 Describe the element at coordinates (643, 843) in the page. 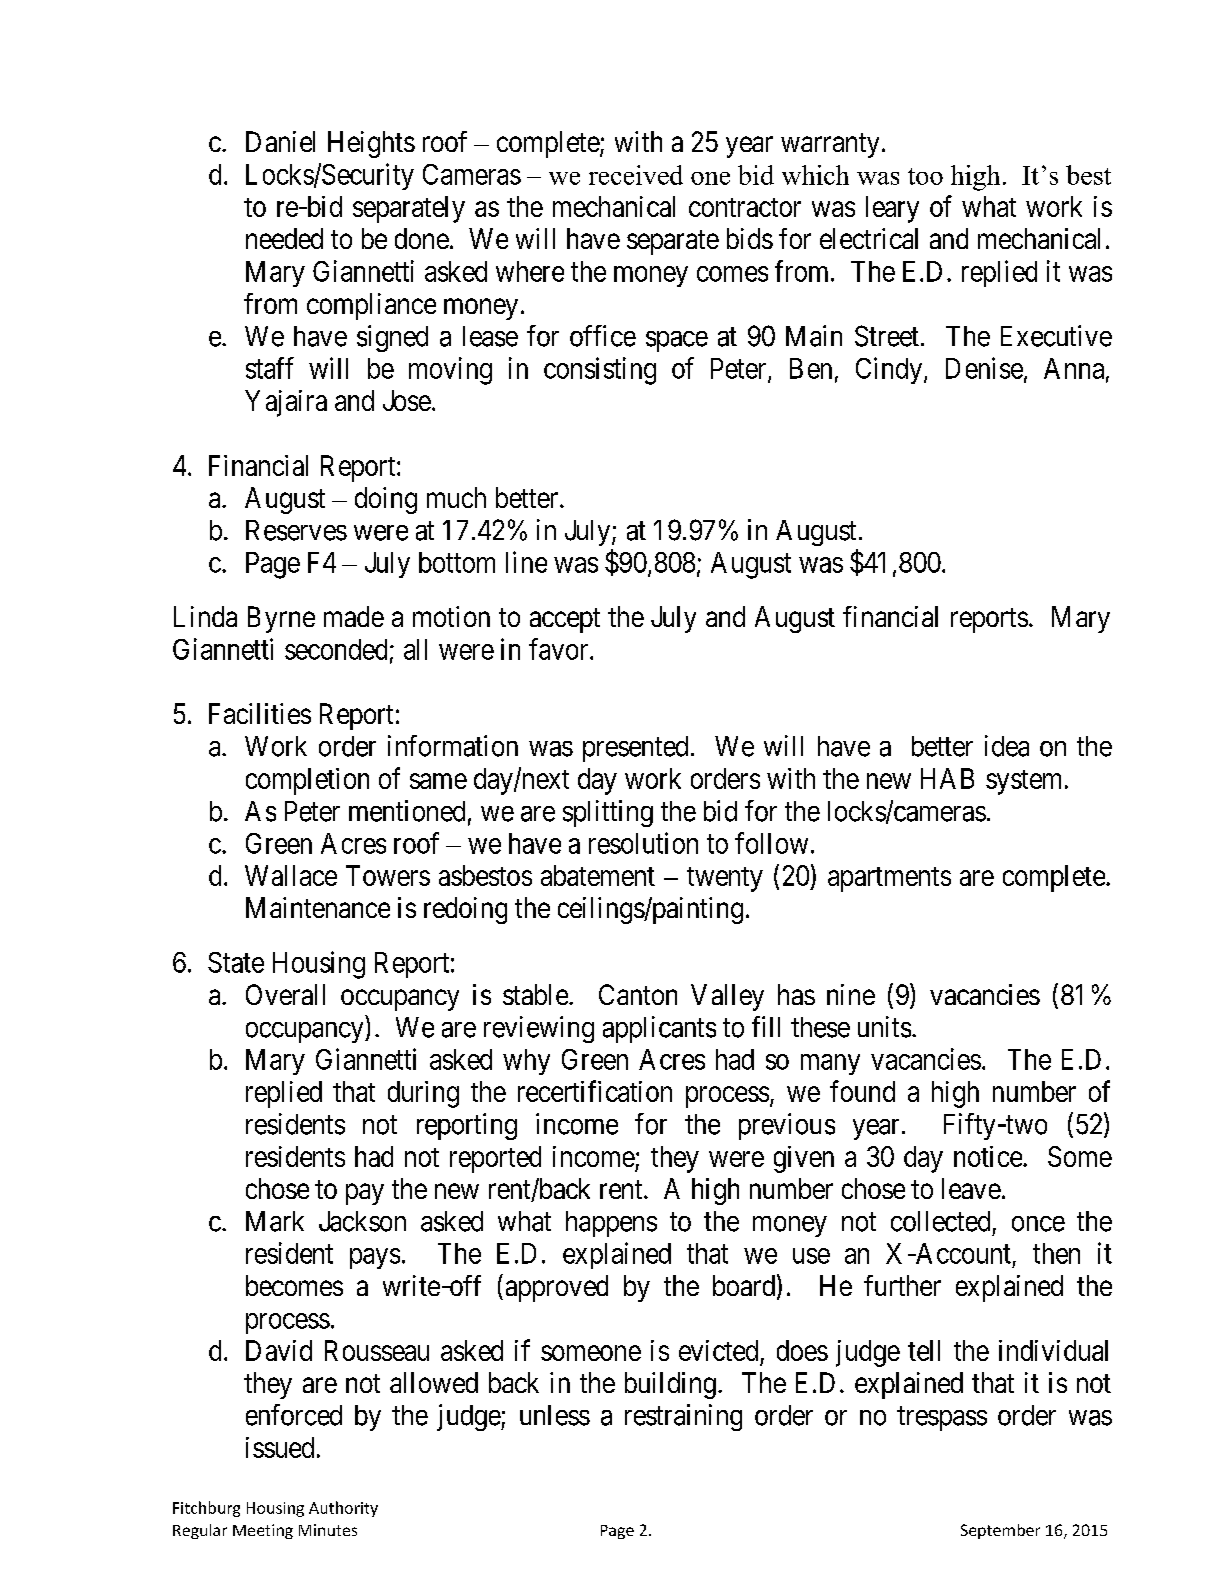

I see `resolution` at that location.
